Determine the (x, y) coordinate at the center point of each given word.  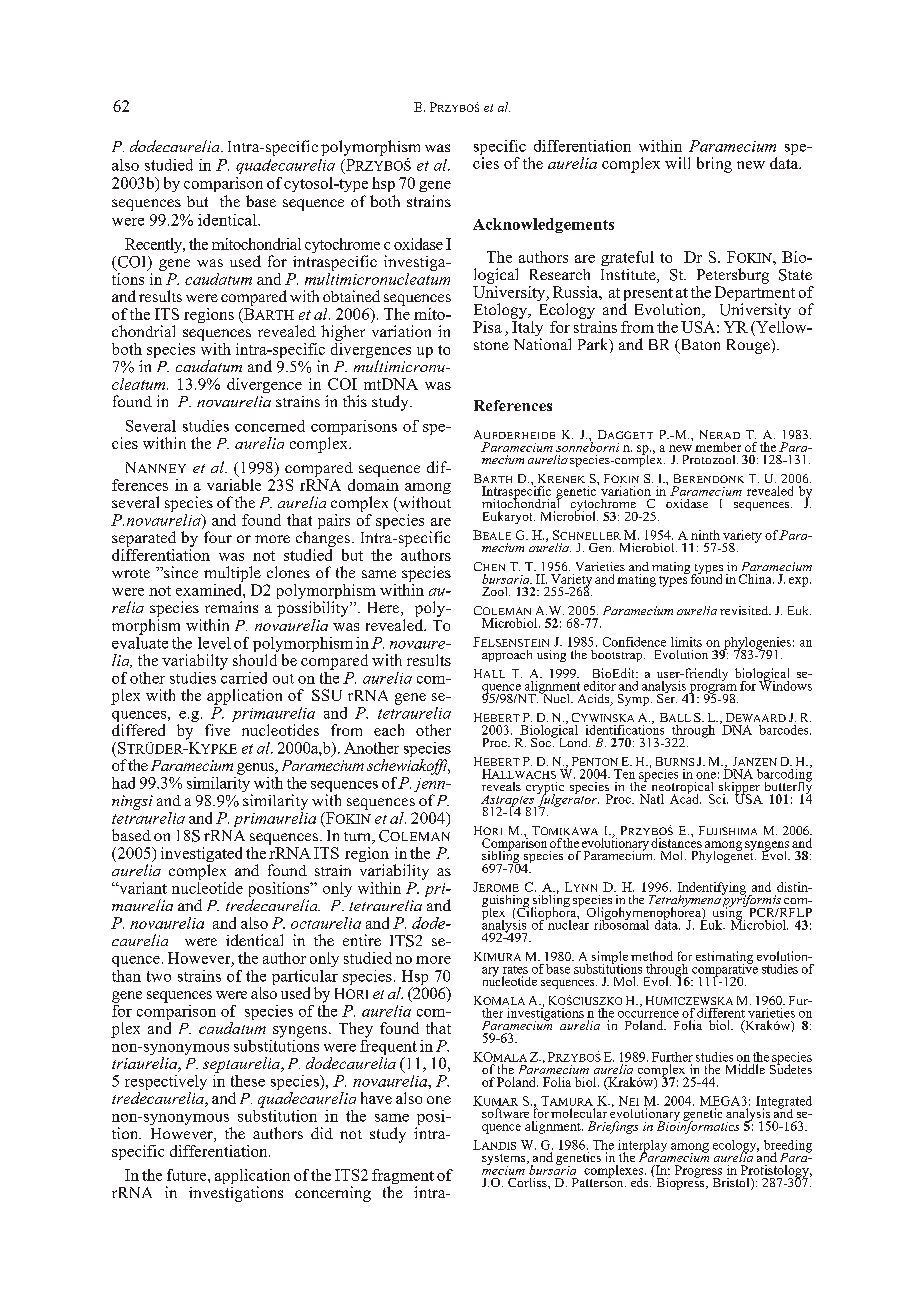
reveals (501, 786)
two (159, 976)
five (217, 730)
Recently (155, 245)
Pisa (487, 327)
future (188, 1175)
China (756, 579)
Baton (699, 346)
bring (714, 165)
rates (515, 970)
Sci (718, 799)
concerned (270, 426)
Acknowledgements (543, 225)
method (652, 956)
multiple (232, 574)
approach (507, 656)
